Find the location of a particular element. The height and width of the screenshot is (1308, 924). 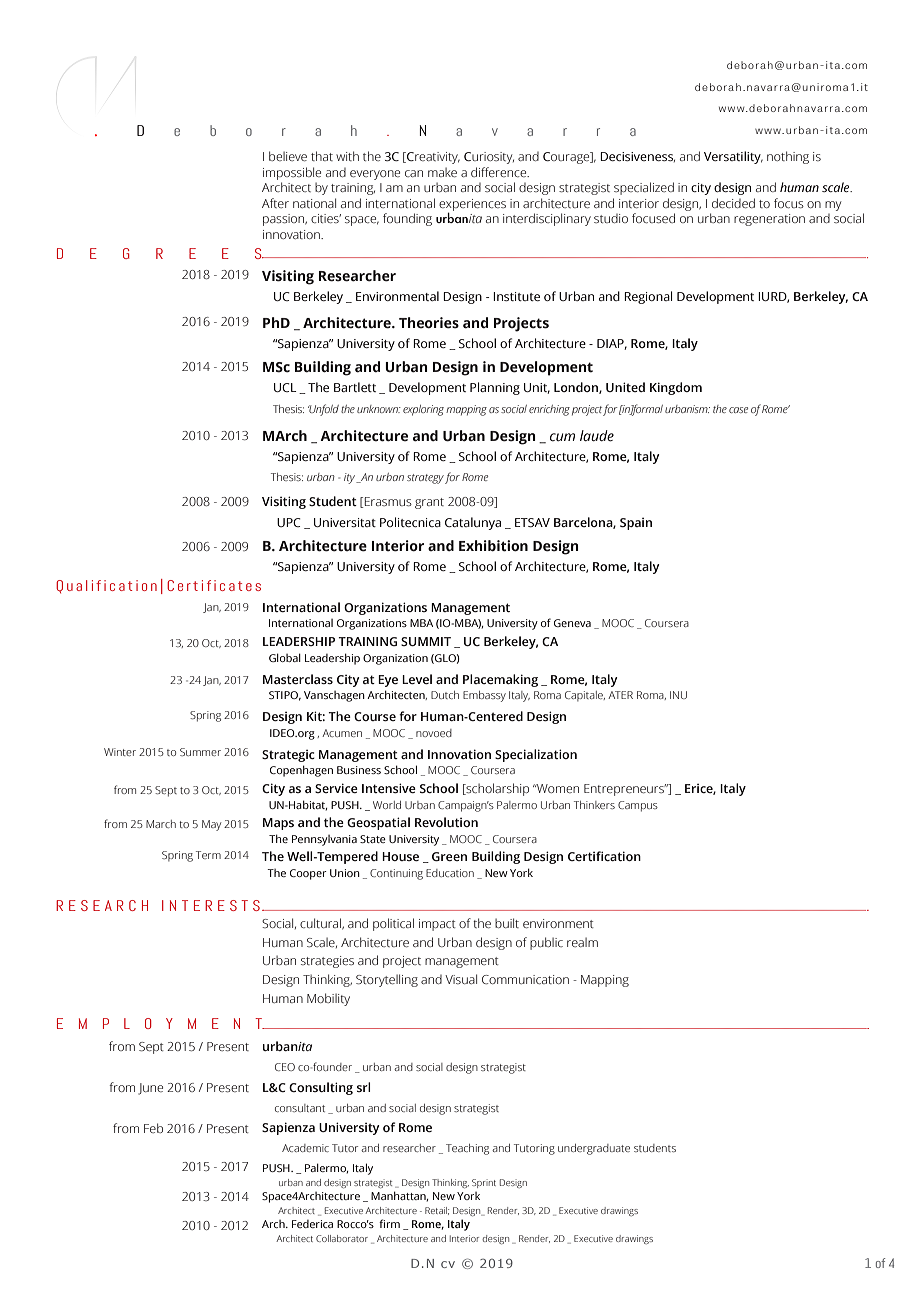

ATER is located at coordinates (620, 695).
